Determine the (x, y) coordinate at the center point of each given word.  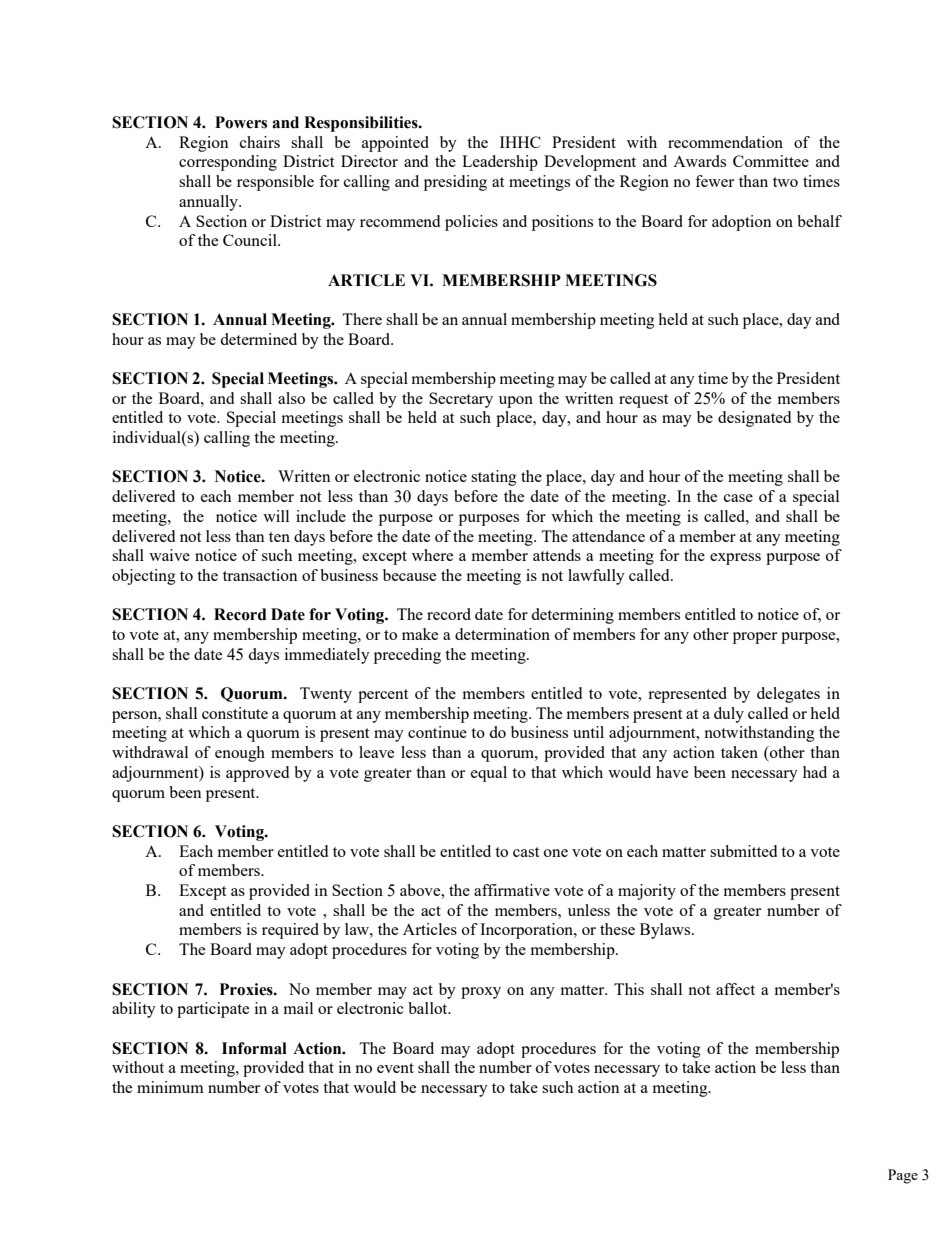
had (815, 772)
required (290, 931)
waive (169, 555)
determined (258, 339)
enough (240, 754)
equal (489, 774)
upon (516, 402)
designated (754, 419)
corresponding (228, 163)
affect (735, 989)
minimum (170, 1087)
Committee (771, 161)
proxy (481, 993)
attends (557, 555)
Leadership (500, 163)
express (735, 559)
